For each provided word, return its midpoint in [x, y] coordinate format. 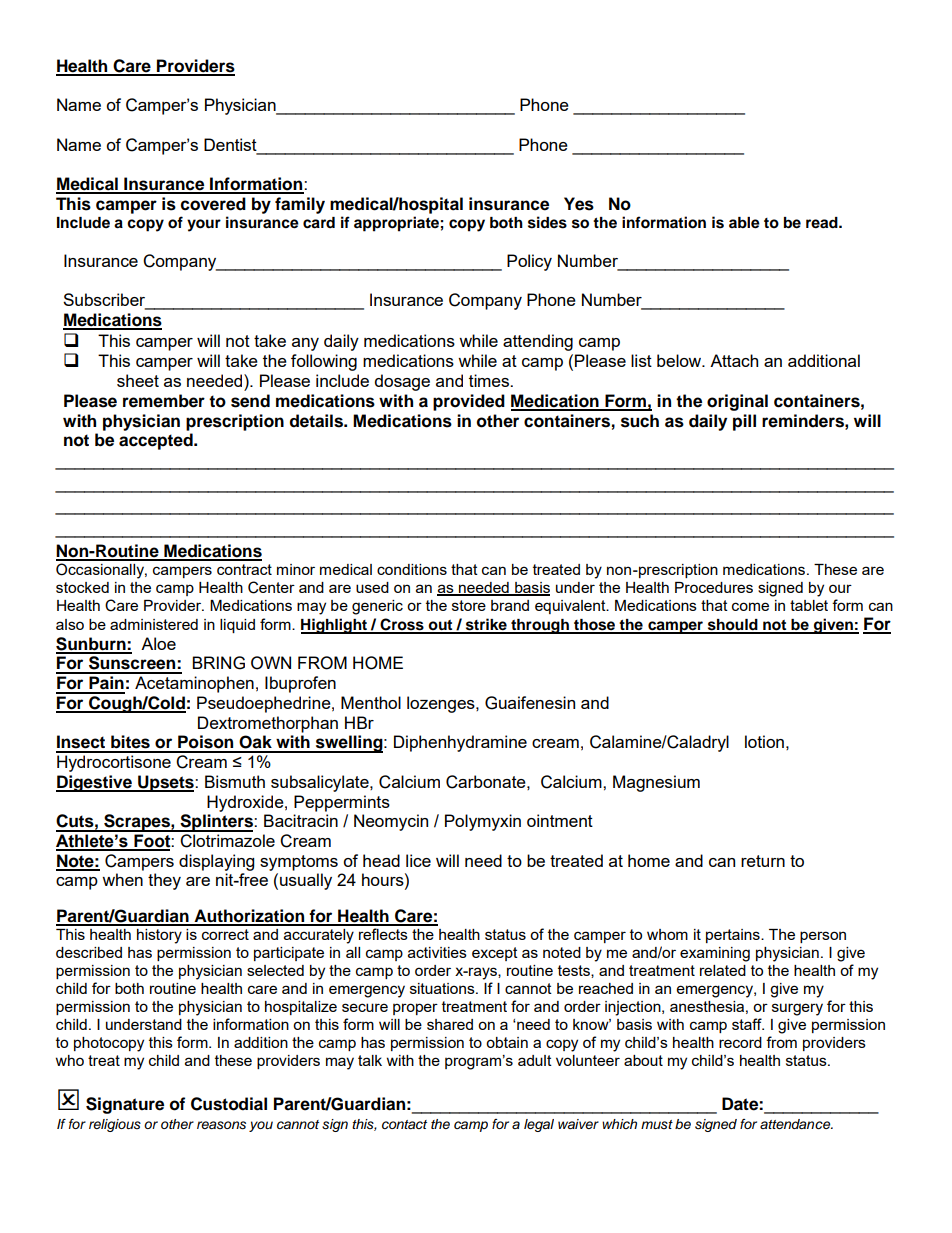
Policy [529, 262]
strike [486, 625]
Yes [579, 204]
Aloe [158, 643]
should [732, 626]
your [204, 225]
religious [115, 1125]
